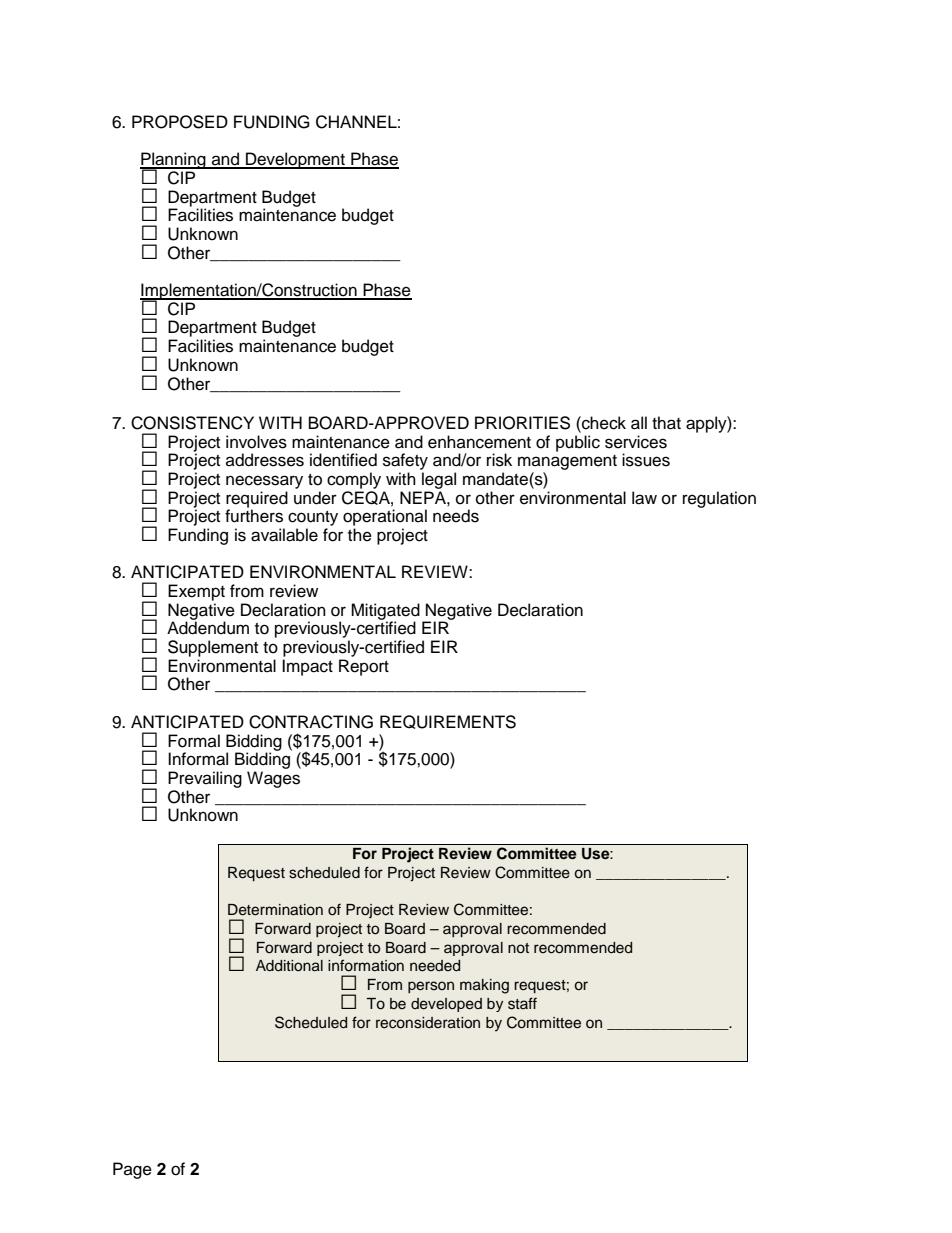  What do you see at coordinates (257, 500) in the page?
I see `required` at bounding box center [257, 500].
